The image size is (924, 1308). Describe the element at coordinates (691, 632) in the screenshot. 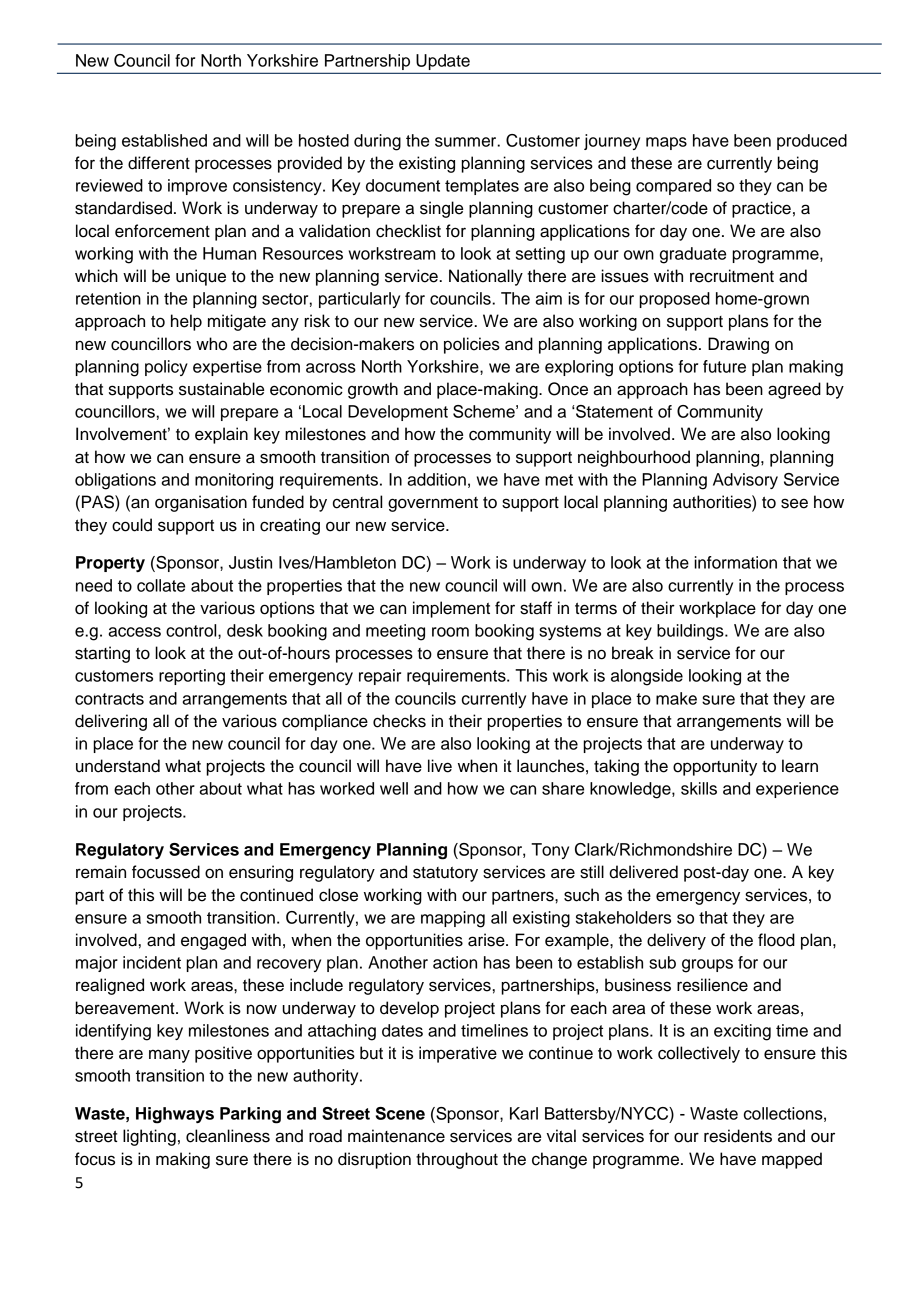

I see `buildings` at that location.
